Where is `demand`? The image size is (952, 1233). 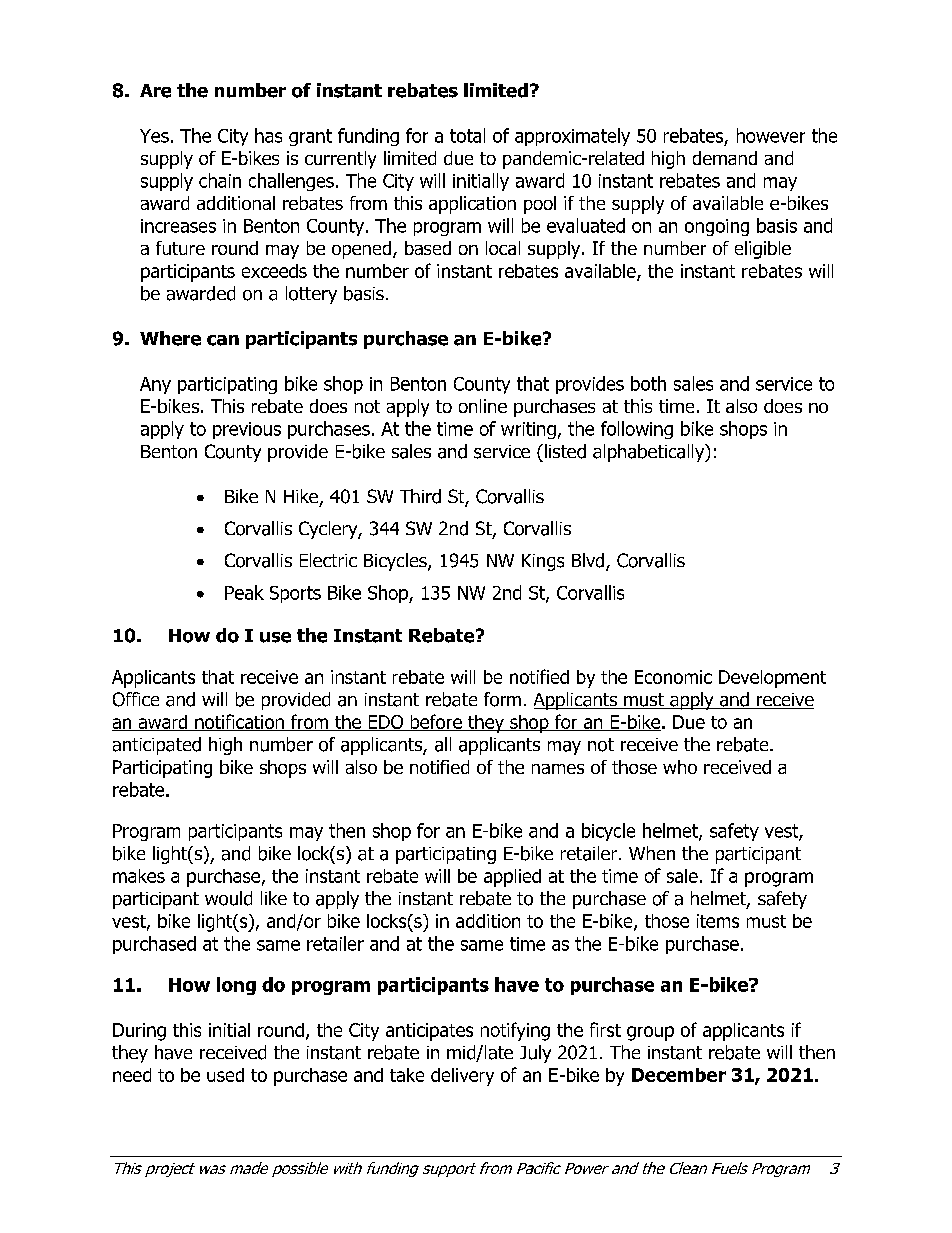
demand is located at coordinates (725, 158).
